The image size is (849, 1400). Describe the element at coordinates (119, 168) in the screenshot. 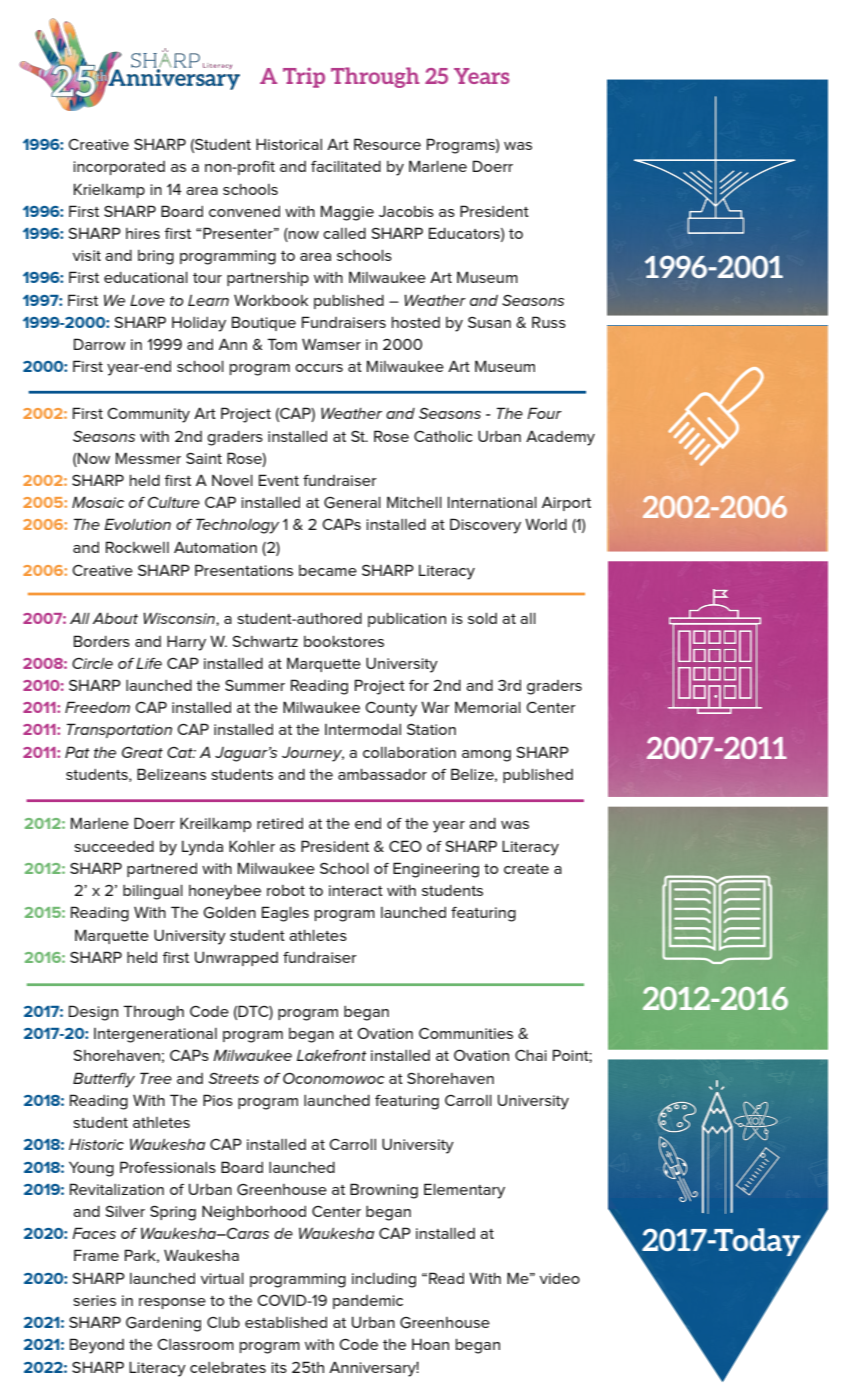

I see `incorporated` at that location.
